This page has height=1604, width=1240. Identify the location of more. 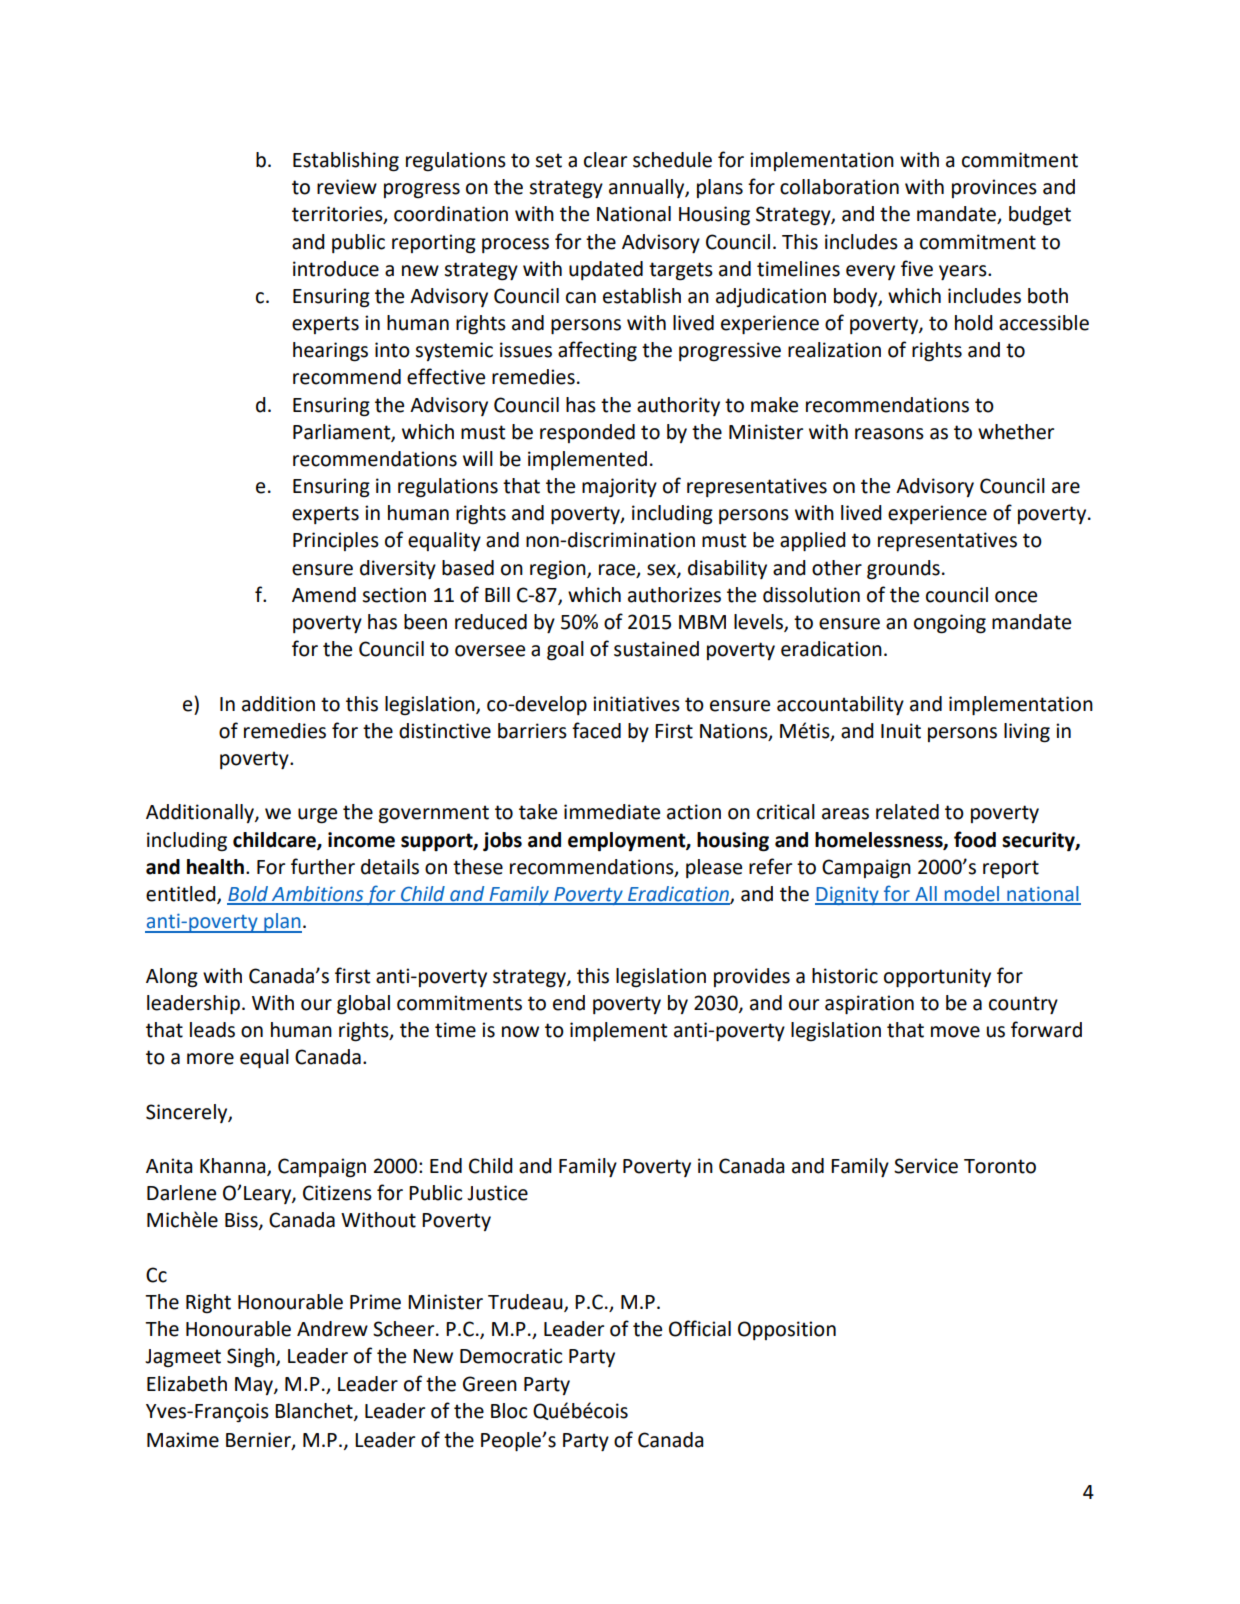
(210, 1059).
